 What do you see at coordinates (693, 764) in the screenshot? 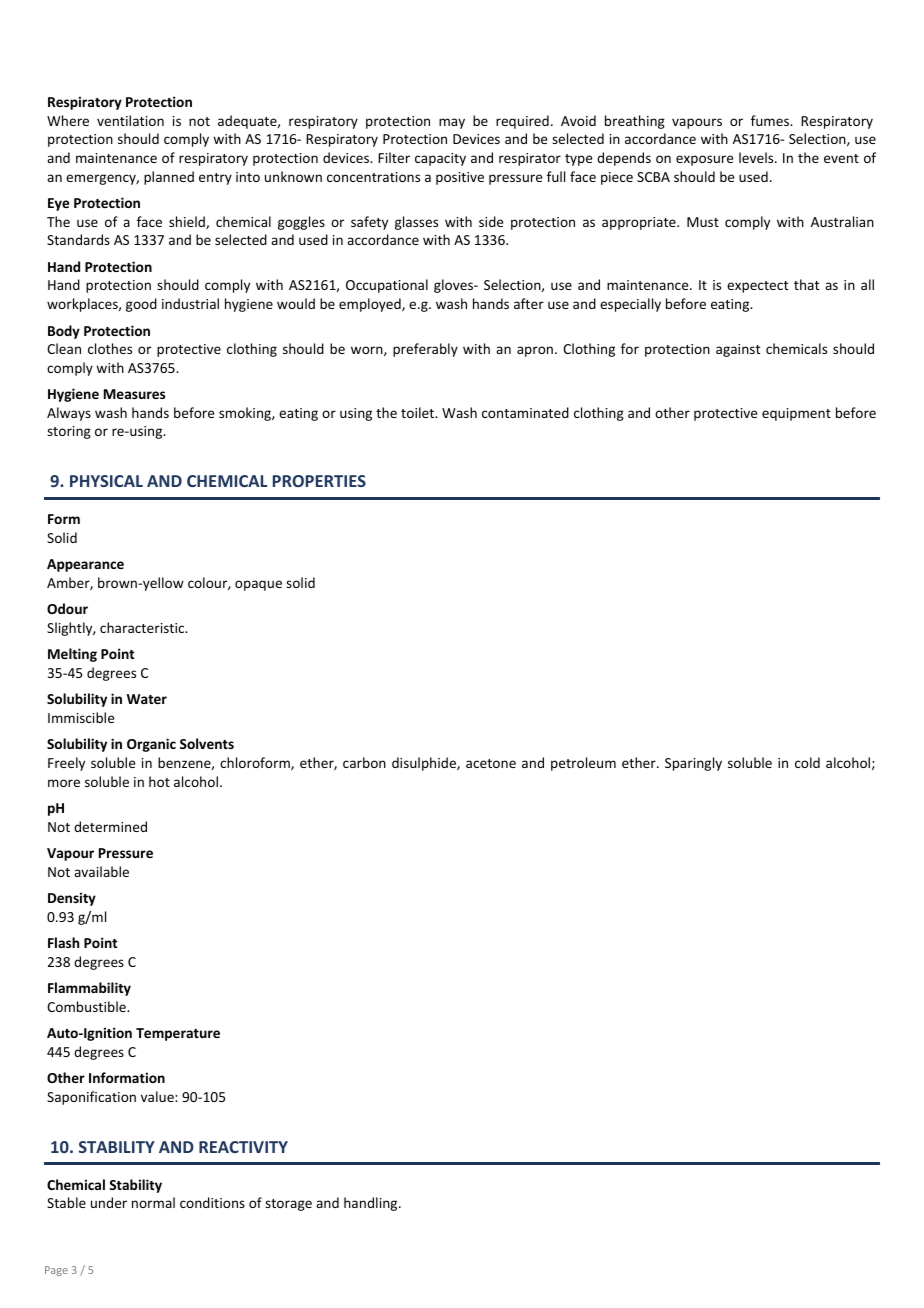
I see `Sparingly` at bounding box center [693, 764].
